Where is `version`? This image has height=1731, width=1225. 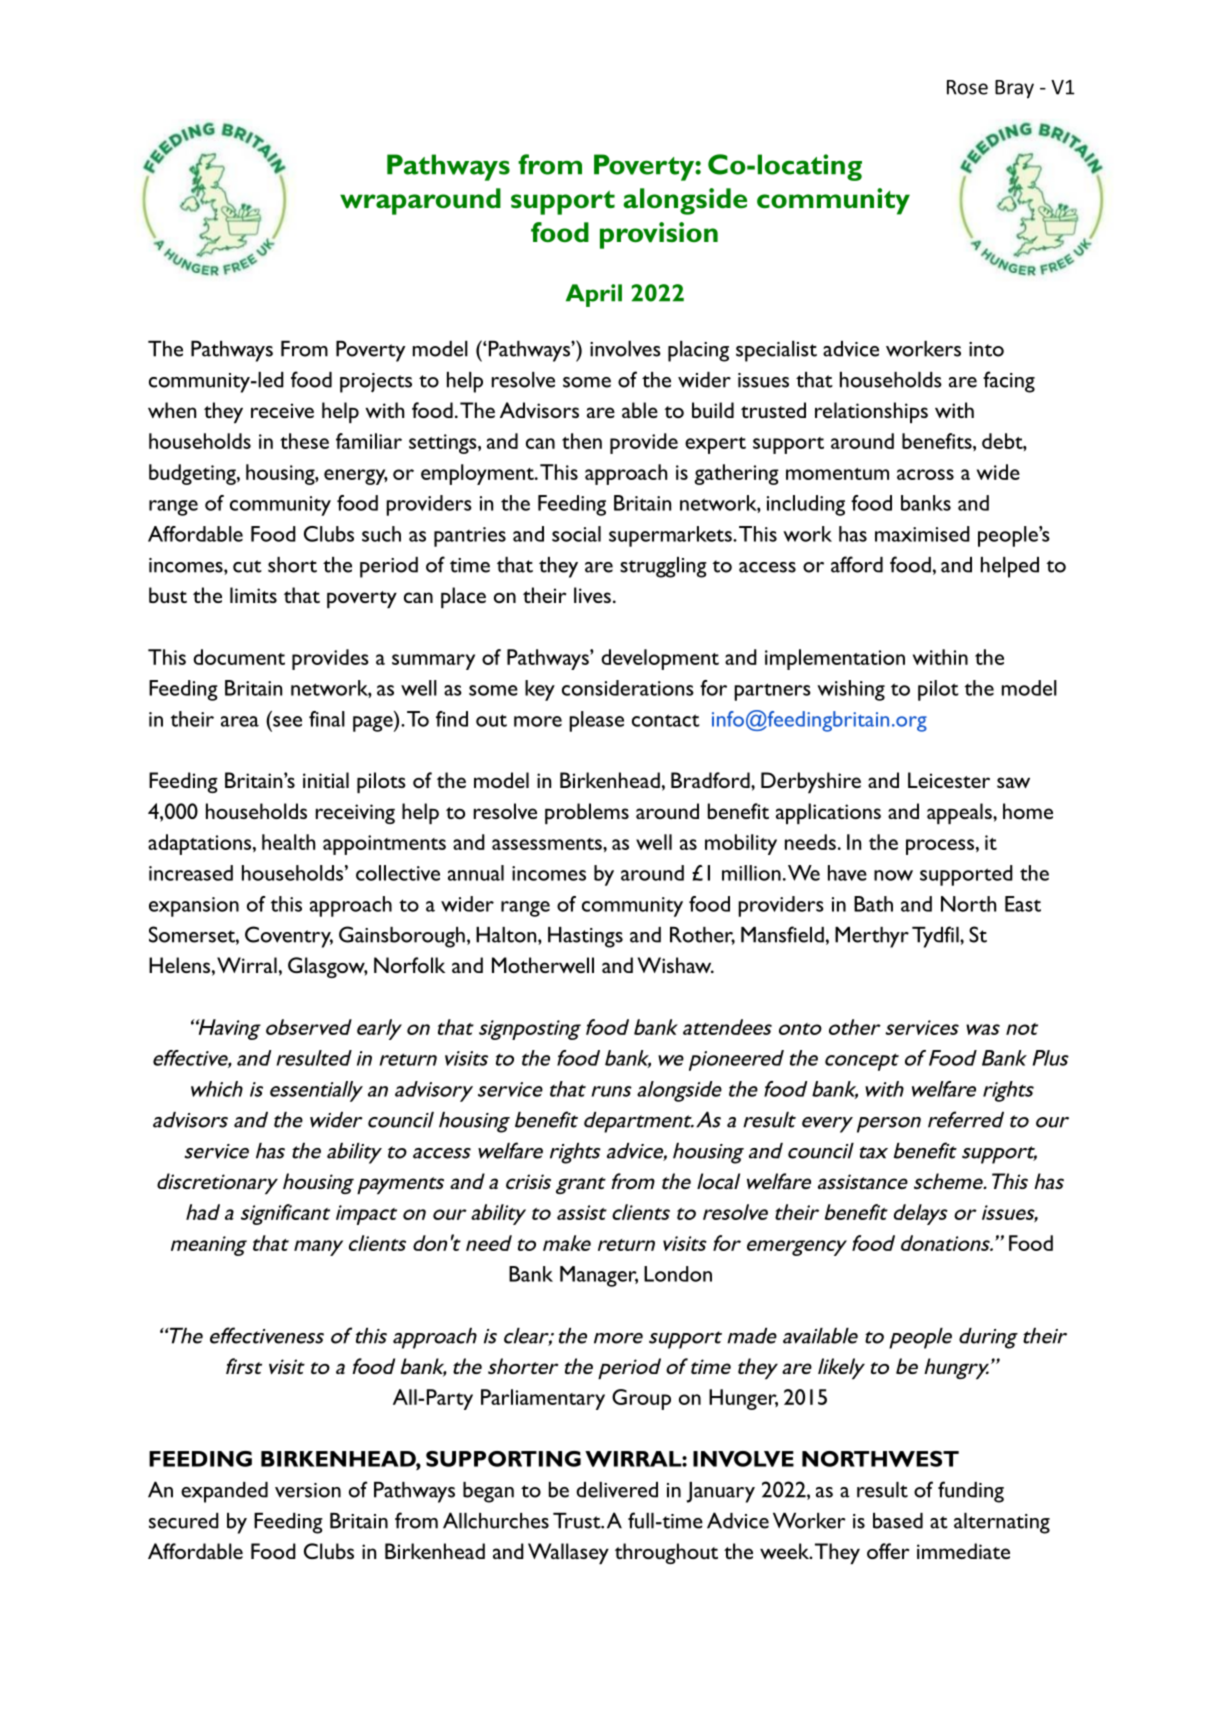
version is located at coordinates (308, 1490).
